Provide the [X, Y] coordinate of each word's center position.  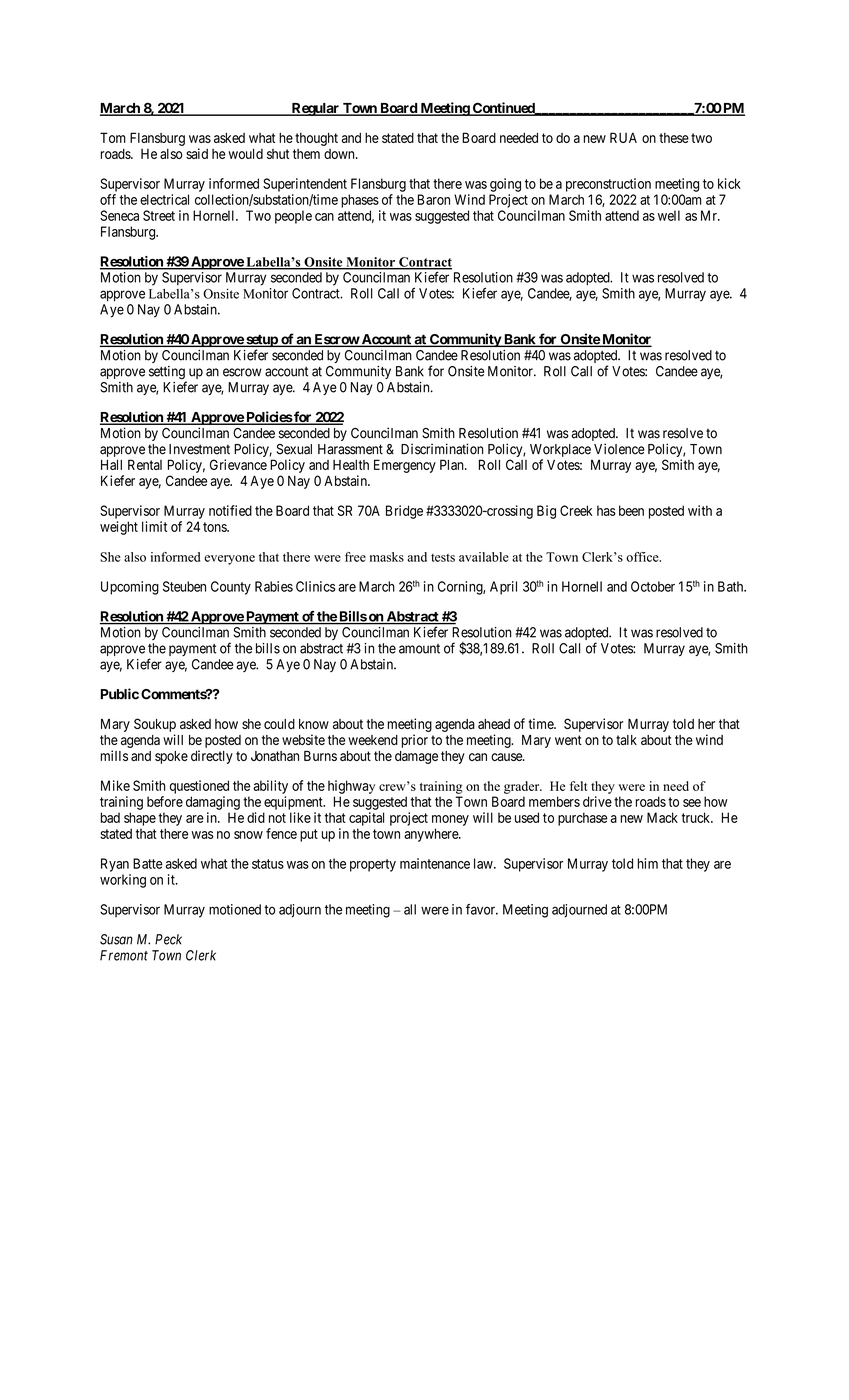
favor [482, 909]
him [648, 863]
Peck [168, 939]
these [674, 138]
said [197, 153]
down [340, 154]
